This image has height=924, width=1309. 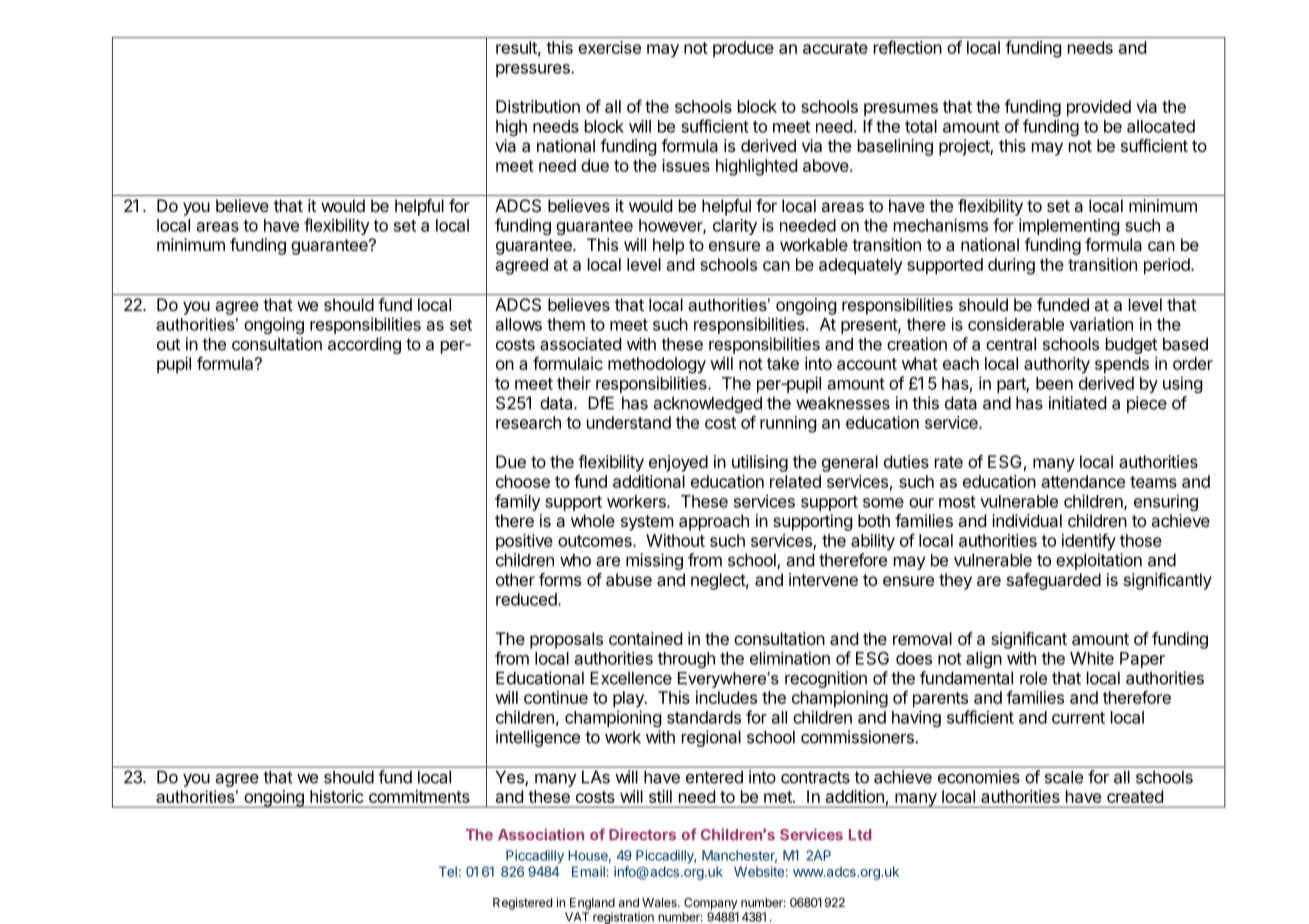 What do you see at coordinates (1135, 796) in the image?
I see `created` at bounding box center [1135, 796].
